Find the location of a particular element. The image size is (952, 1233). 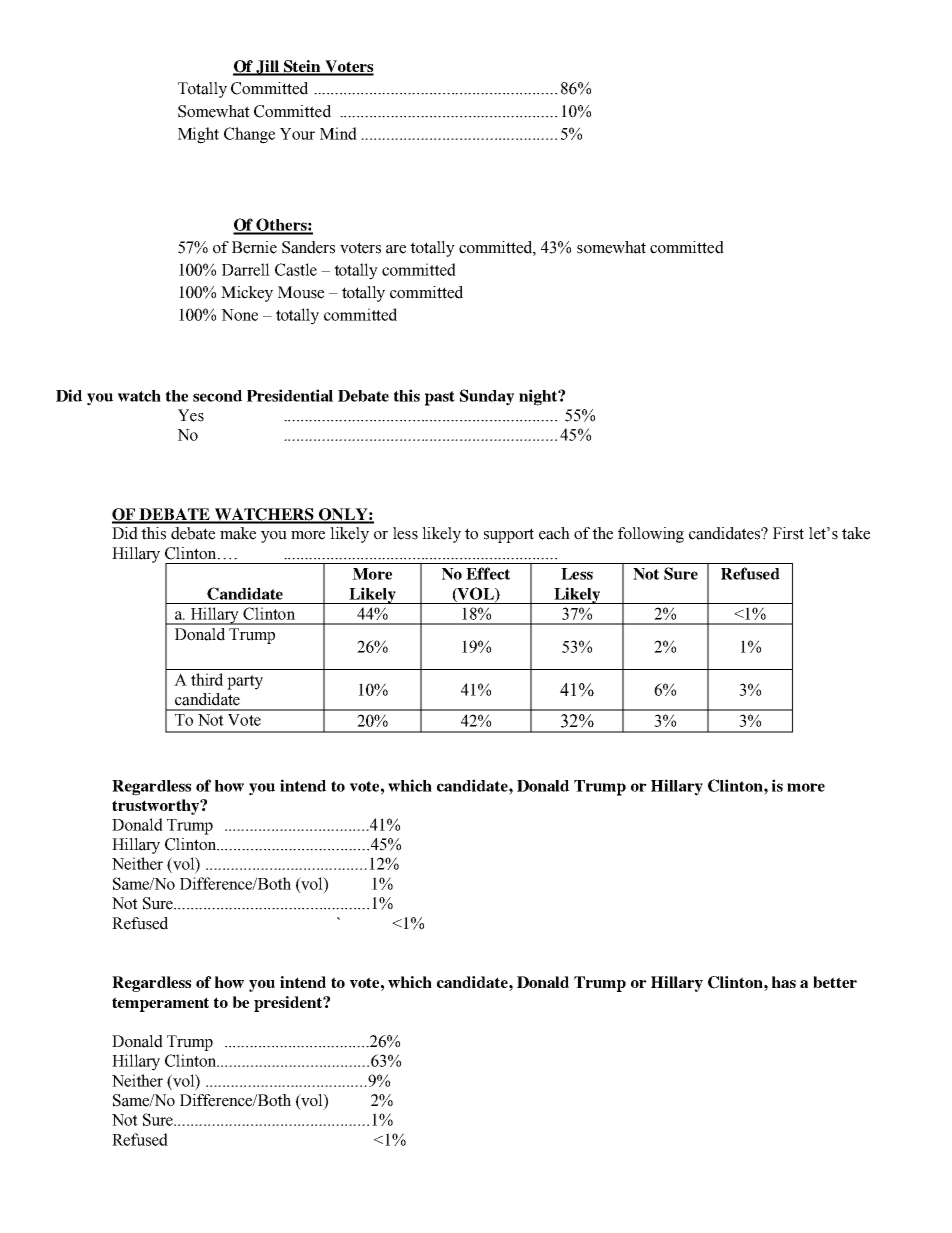

Sunday is located at coordinates (487, 397).
